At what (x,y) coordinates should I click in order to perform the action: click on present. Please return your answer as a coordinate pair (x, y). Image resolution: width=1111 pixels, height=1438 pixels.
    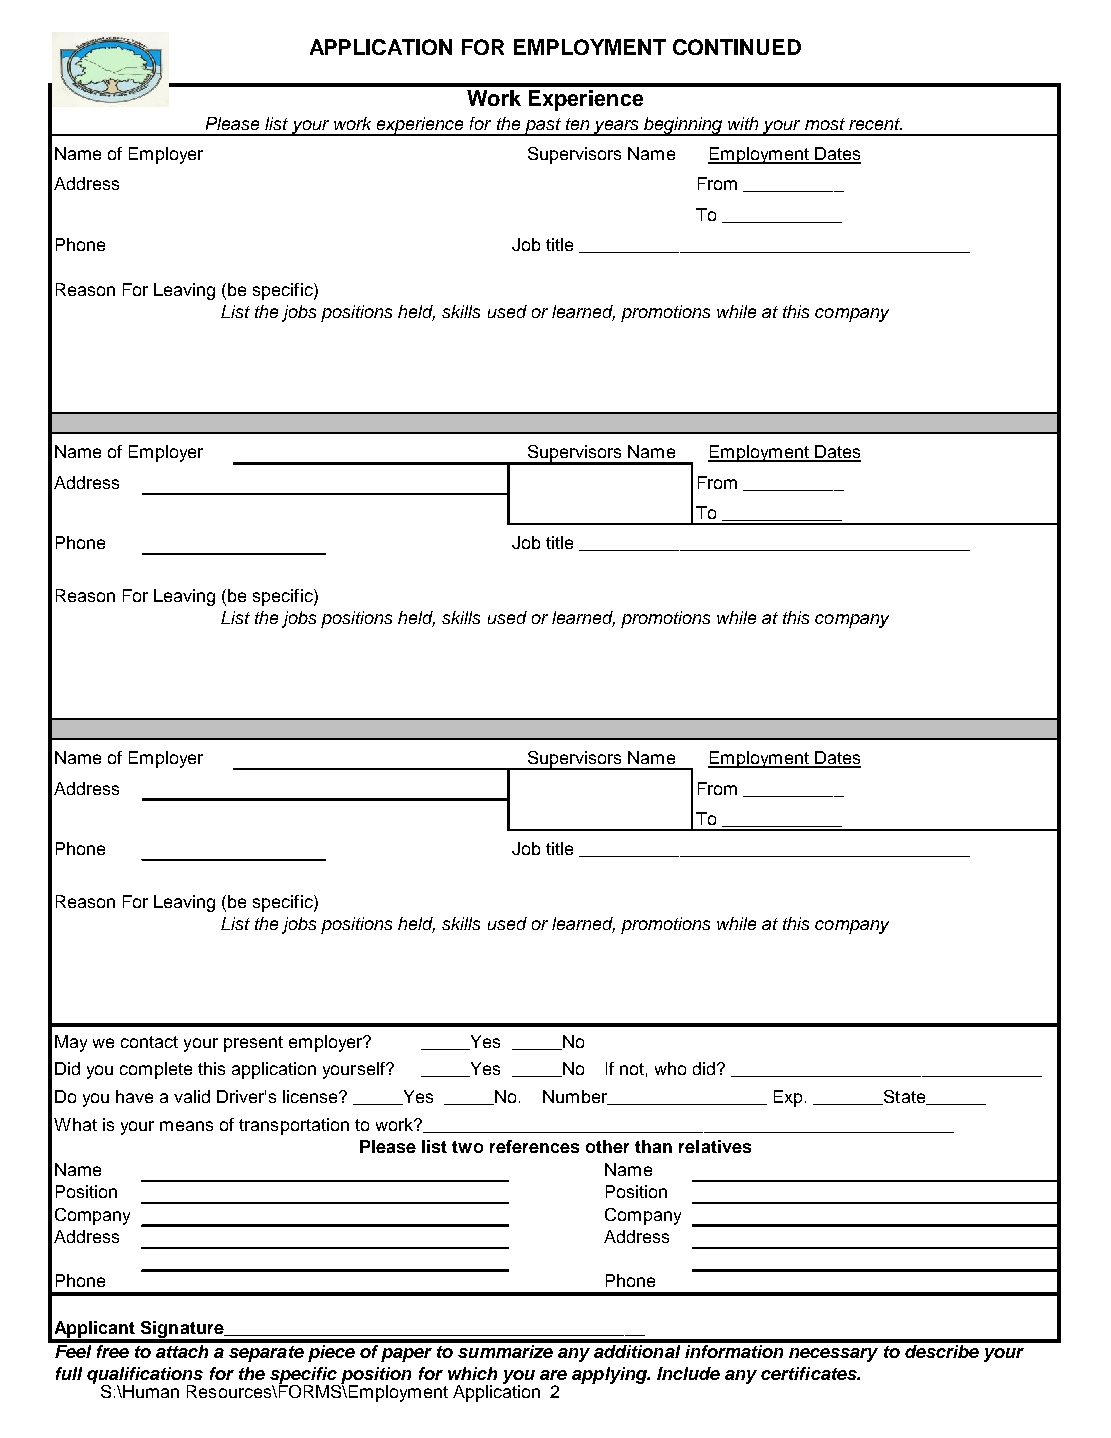
    Looking at the image, I should click on (253, 1044).
